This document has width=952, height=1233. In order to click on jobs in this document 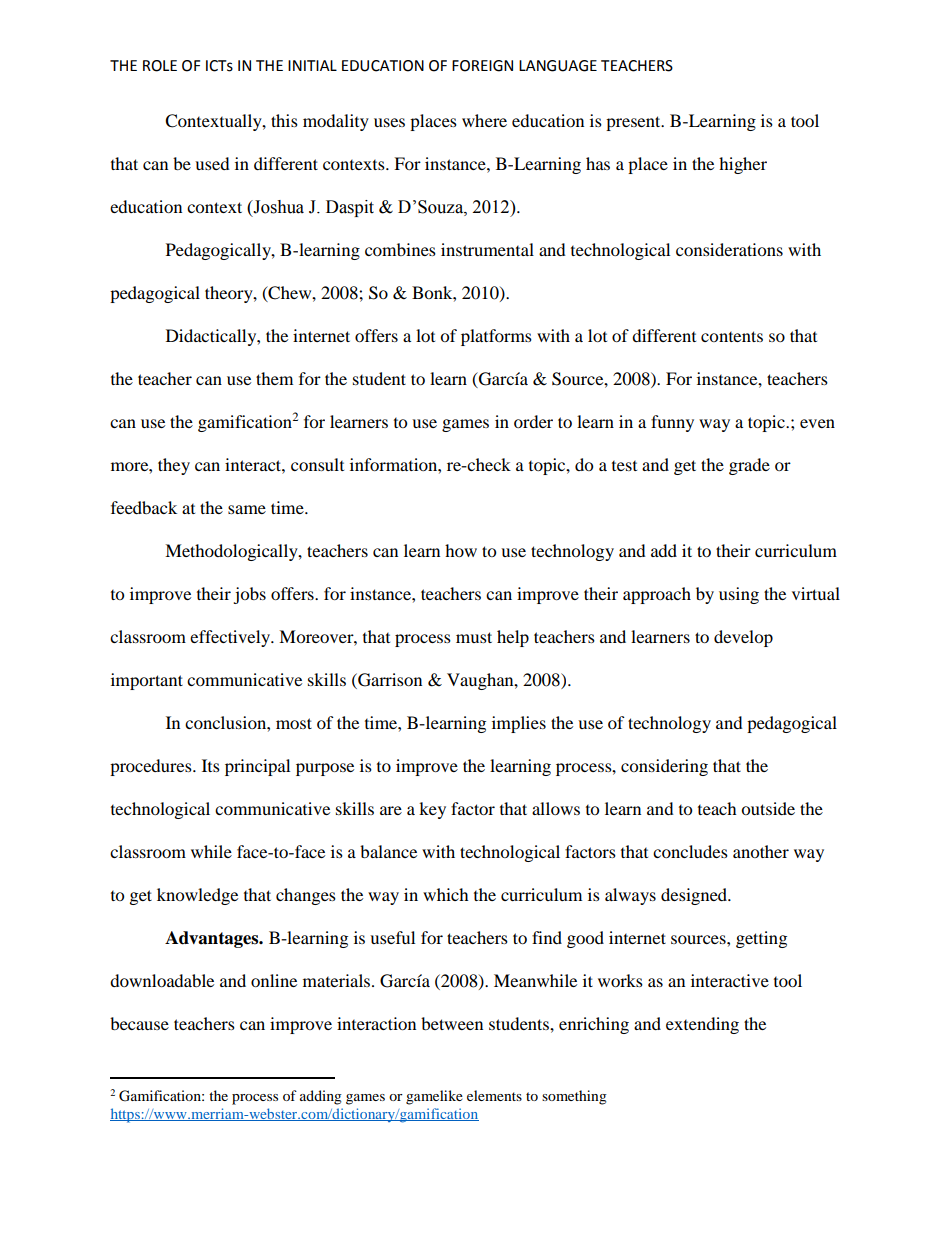, I will do `click(249, 595)`.
